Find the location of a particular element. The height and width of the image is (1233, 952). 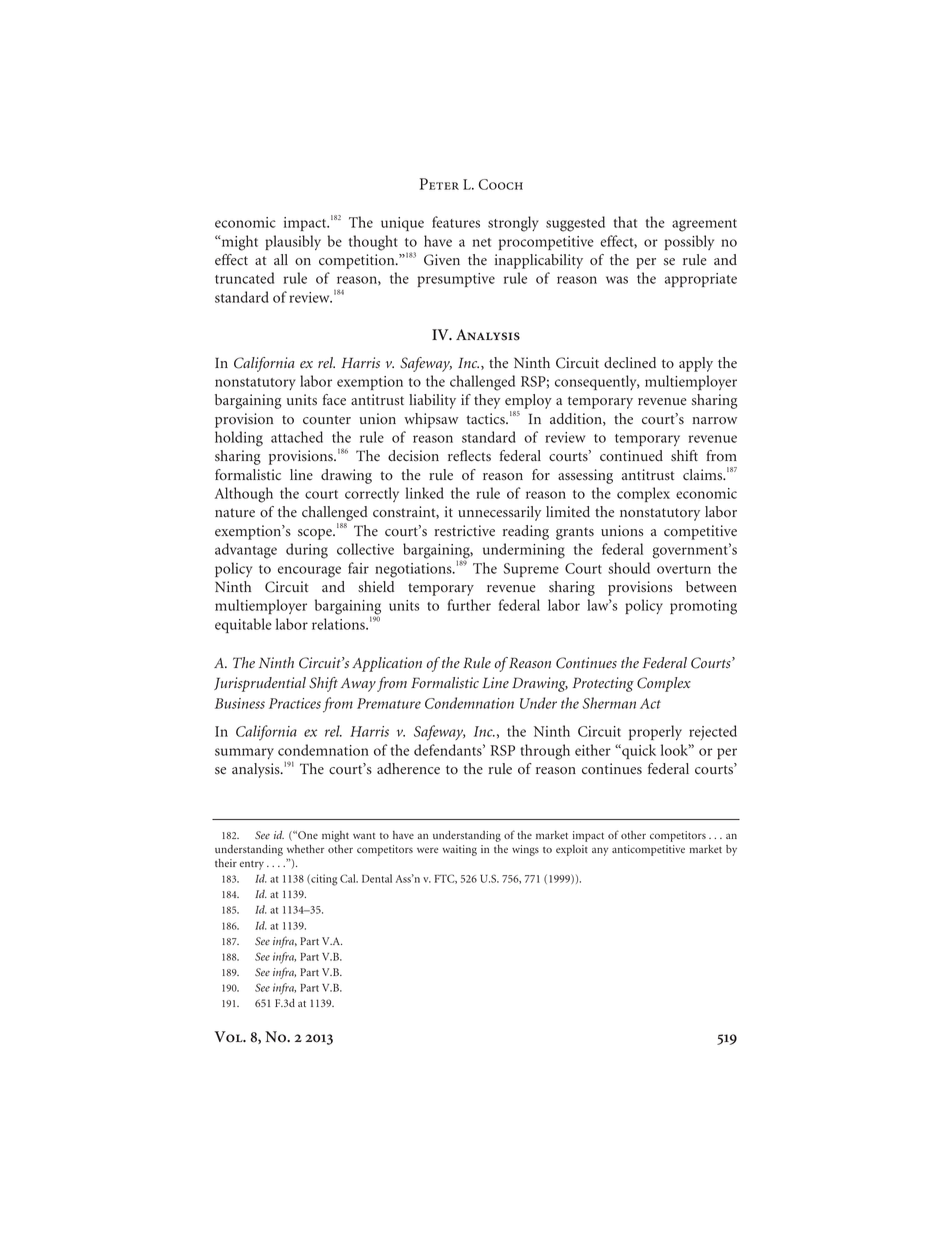

plausibly is located at coordinates (293, 242).
